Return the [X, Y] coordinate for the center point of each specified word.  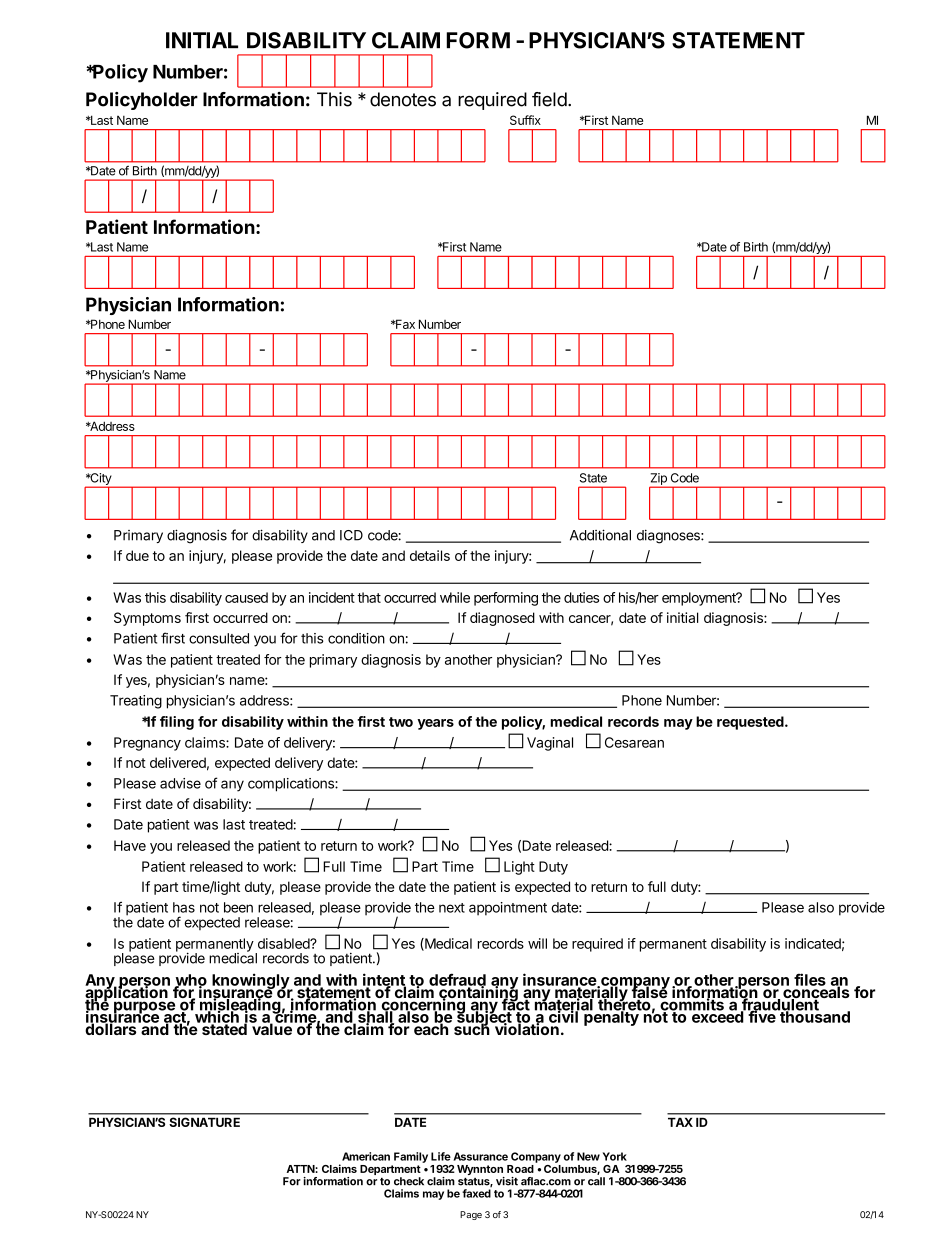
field [549, 99]
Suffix [525, 120]
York [615, 1156]
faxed [476, 1193]
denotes [403, 99]
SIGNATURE [205, 1122]
